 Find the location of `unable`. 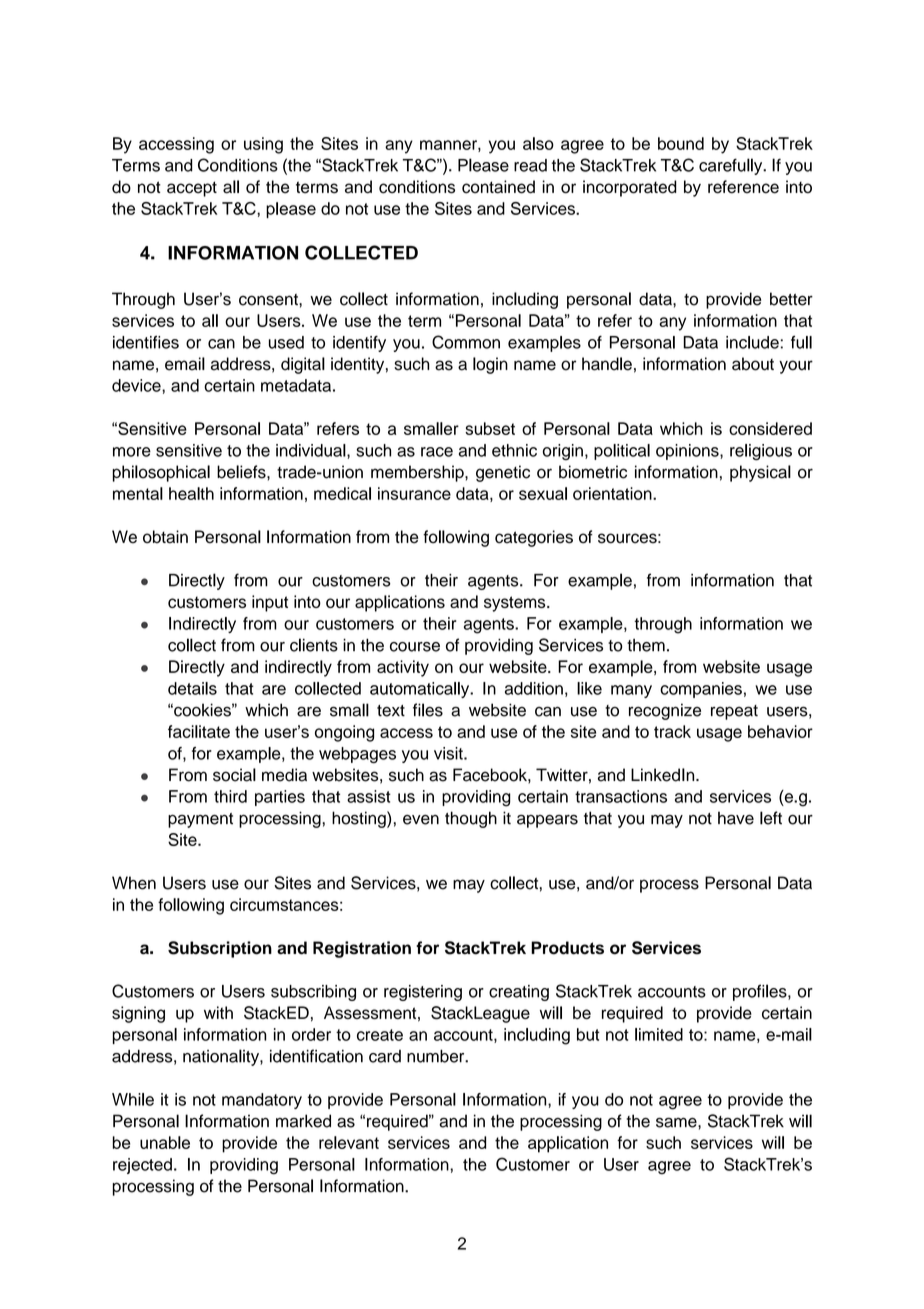

unable is located at coordinates (165, 1142).
